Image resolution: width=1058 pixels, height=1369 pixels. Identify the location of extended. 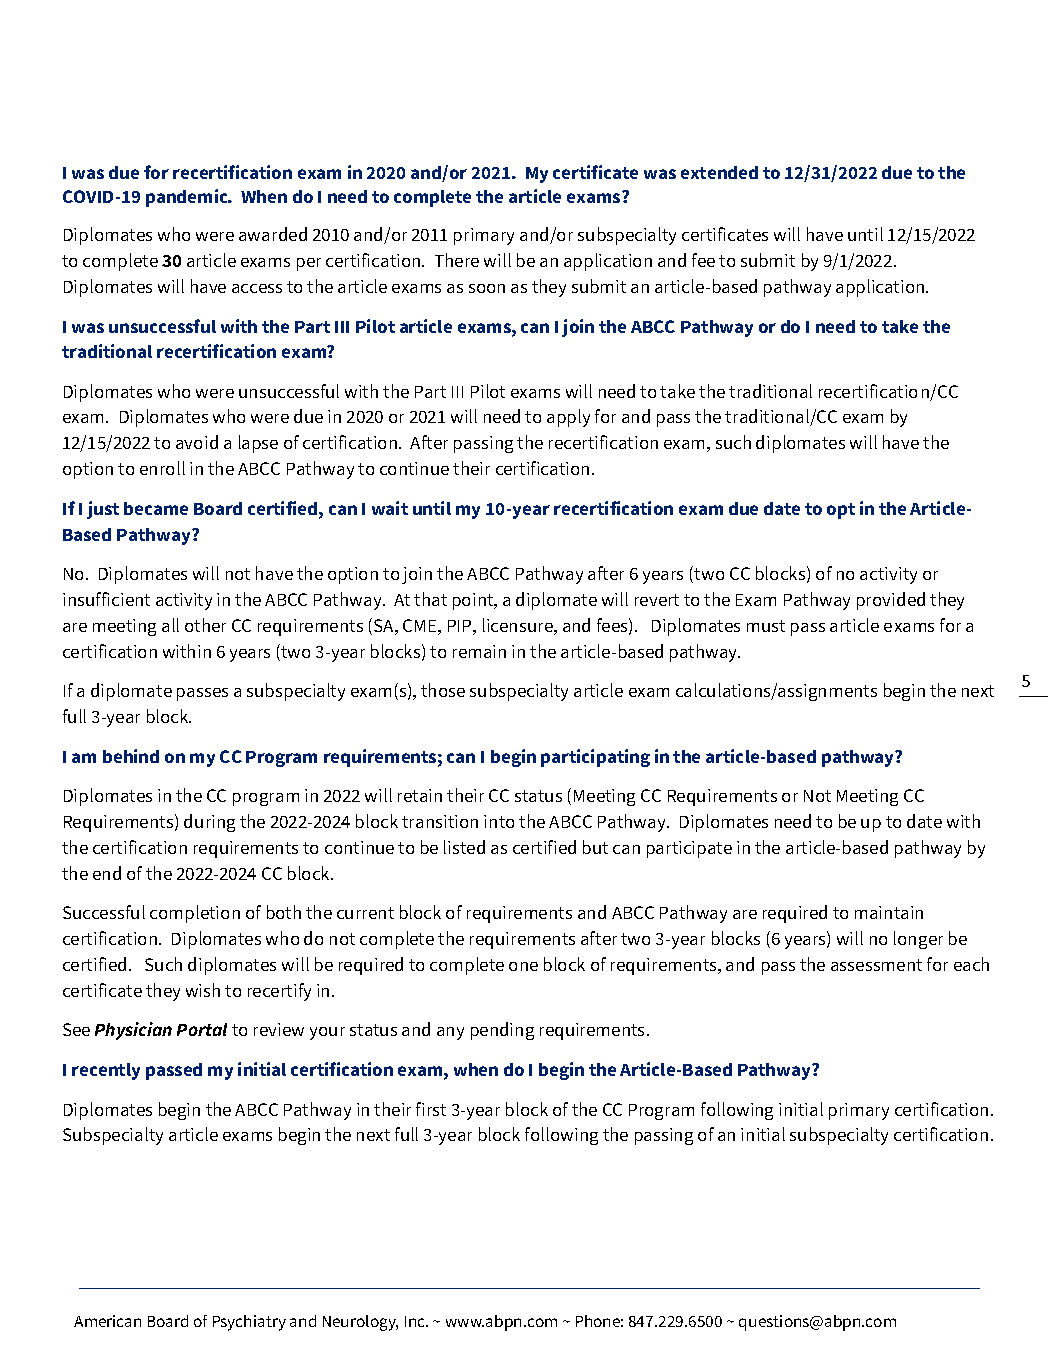
(719, 172).
